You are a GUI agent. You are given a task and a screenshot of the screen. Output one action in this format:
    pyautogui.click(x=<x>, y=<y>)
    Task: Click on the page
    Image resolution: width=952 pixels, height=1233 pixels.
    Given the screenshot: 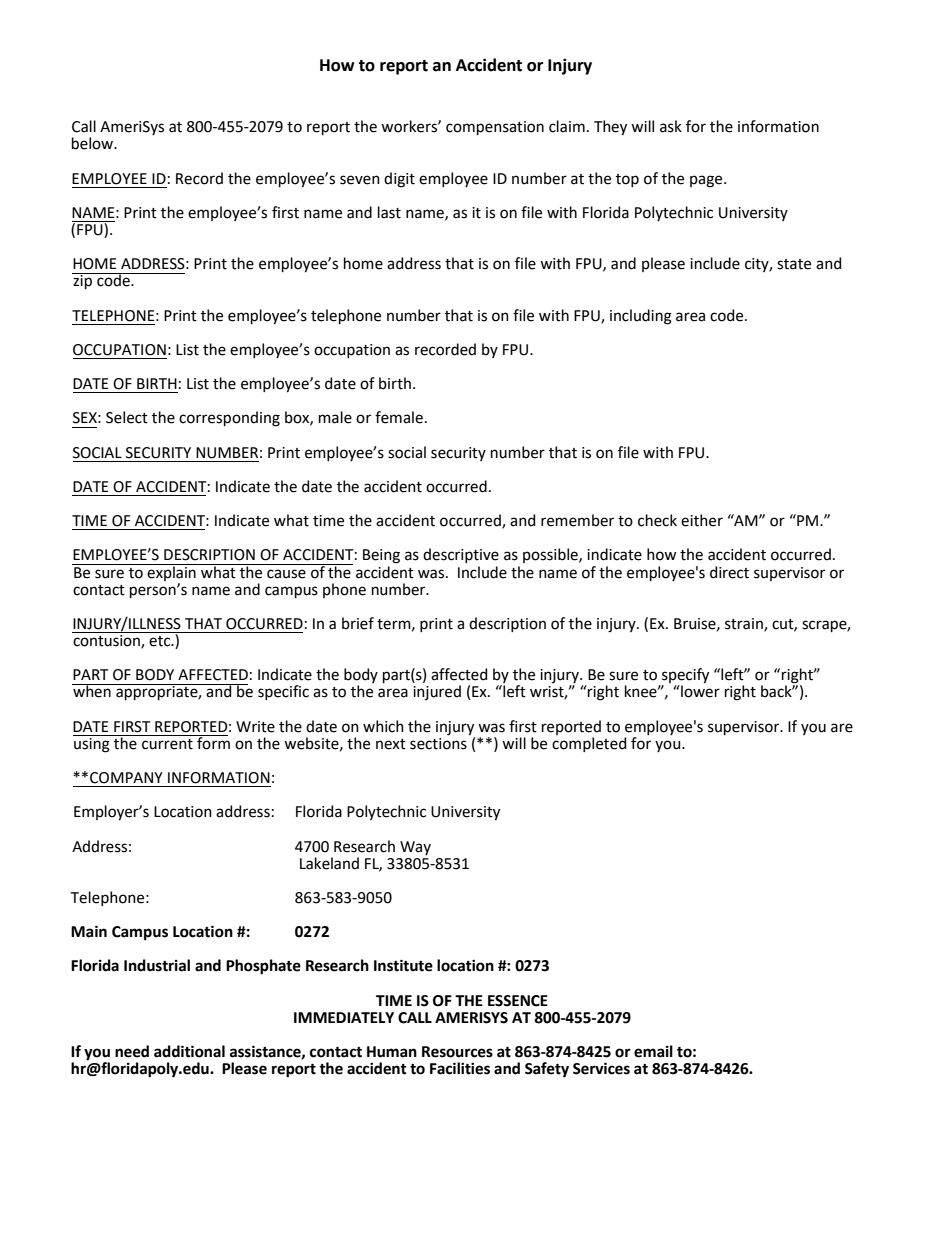 What is the action you would take?
    pyautogui.click(x=707, y=181)
